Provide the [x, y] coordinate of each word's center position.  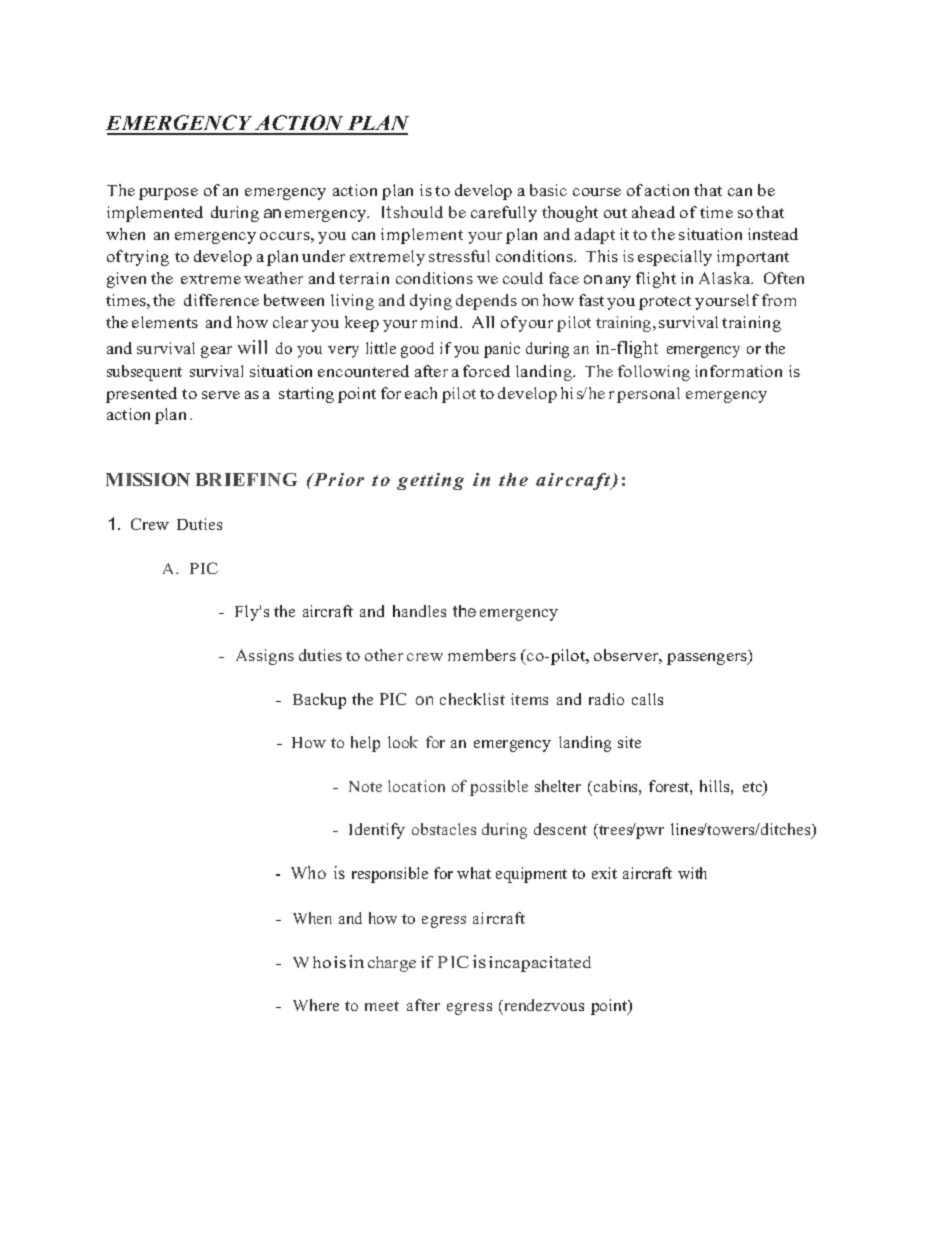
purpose [168, 194]
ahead [653, 212]
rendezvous [543, 1005]
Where [316, 1005]
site [629, 742]
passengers [708, 659]
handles [419, 611]
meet [382, 1006]
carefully [504, 214]
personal [648, 395]
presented [141, 395]
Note [365, 786]
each [421, 393]
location [416, 786]
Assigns [265, 657]
